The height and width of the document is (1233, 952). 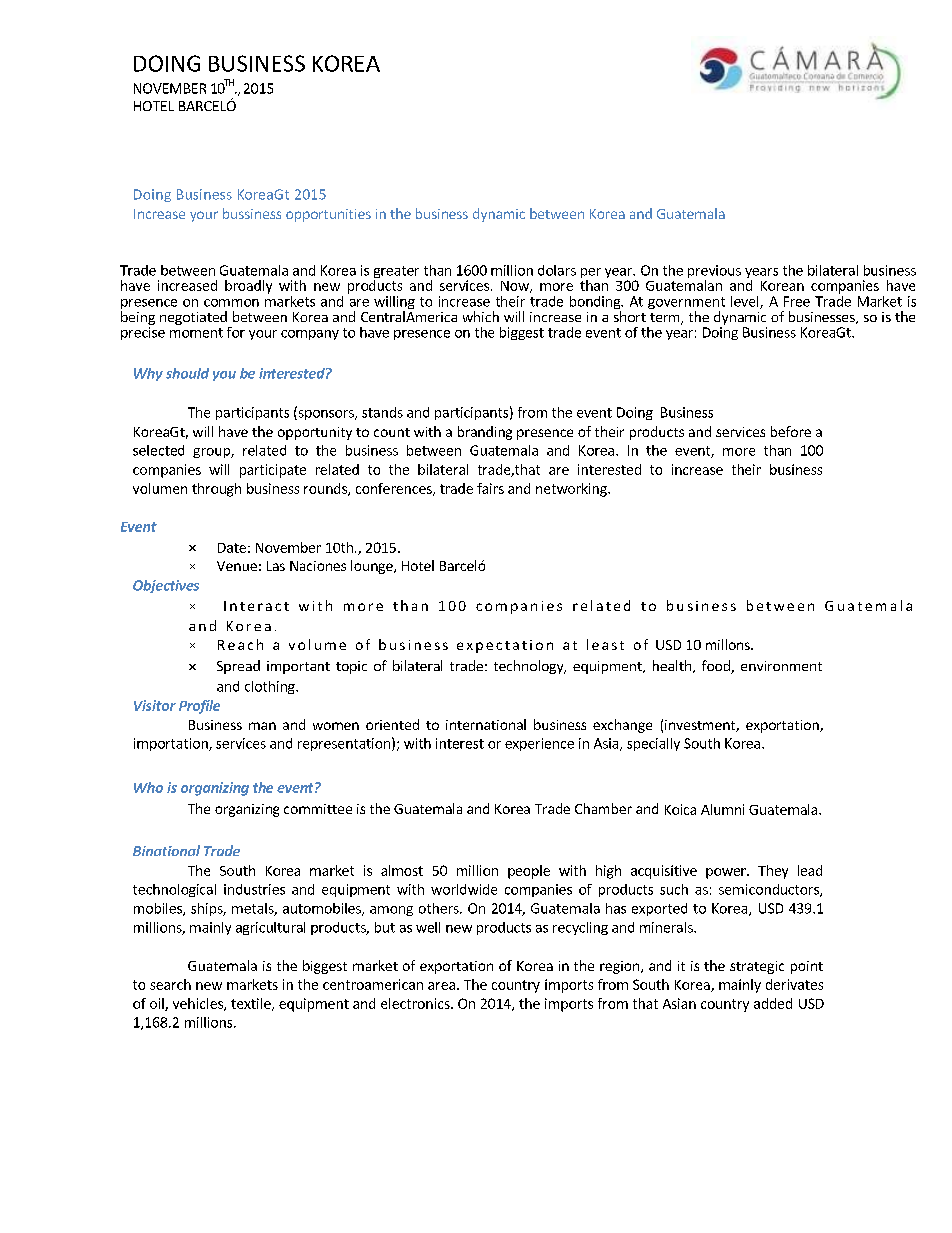 I want to click on before, so click(x=791, y=431).
